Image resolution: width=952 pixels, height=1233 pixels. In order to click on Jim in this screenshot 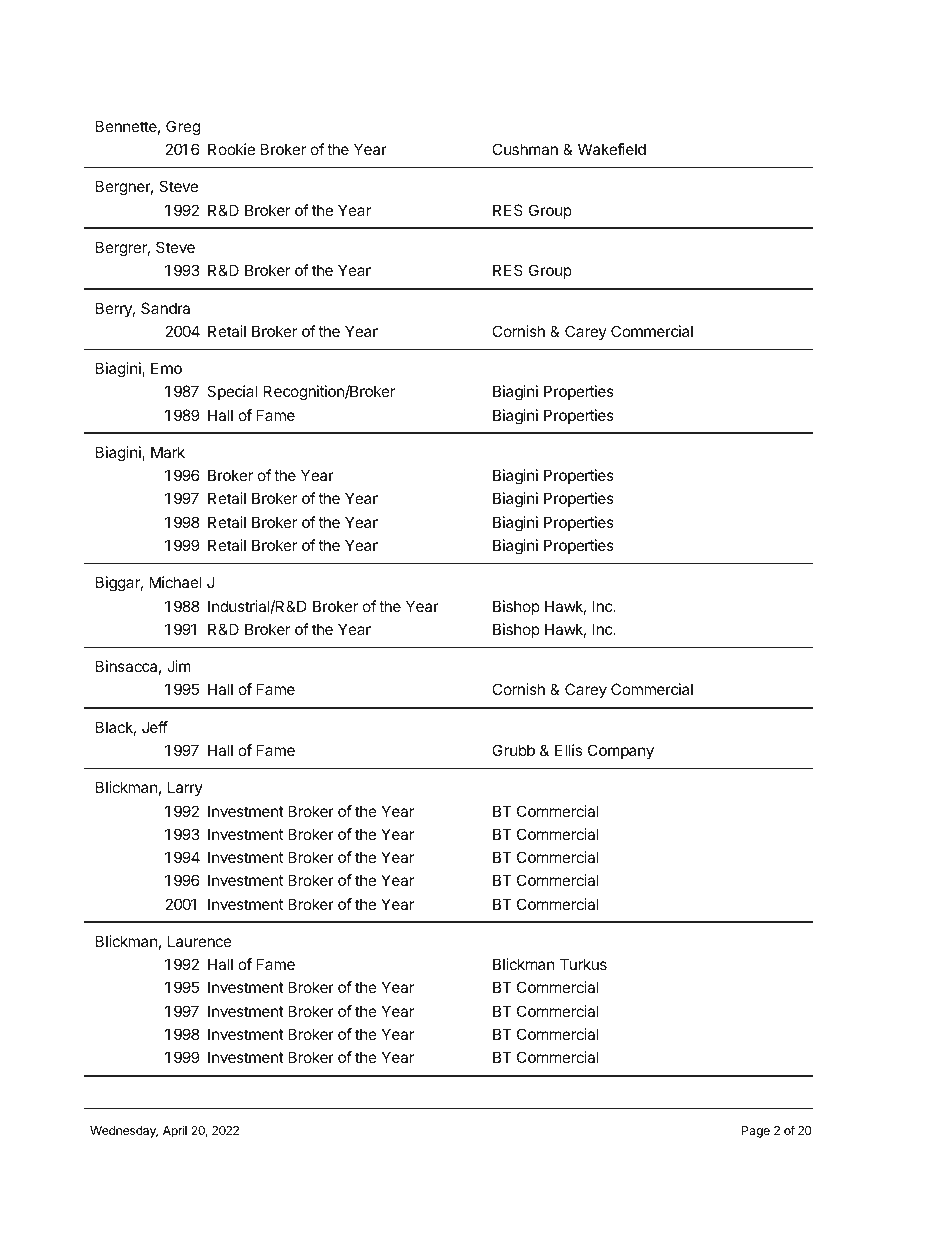, I will do `click(179, 666)`.
